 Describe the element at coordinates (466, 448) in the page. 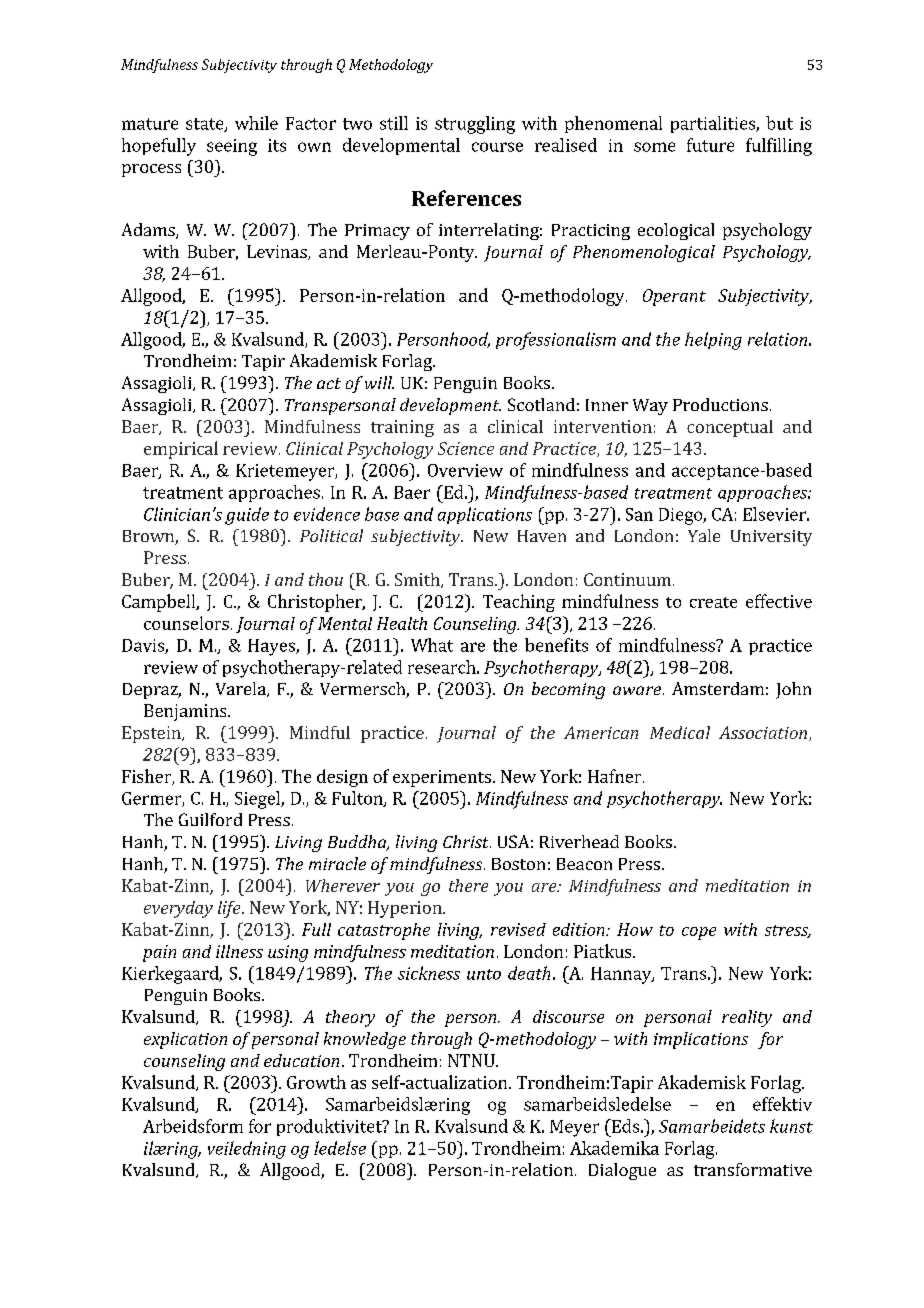

I see `Science` at that location.
